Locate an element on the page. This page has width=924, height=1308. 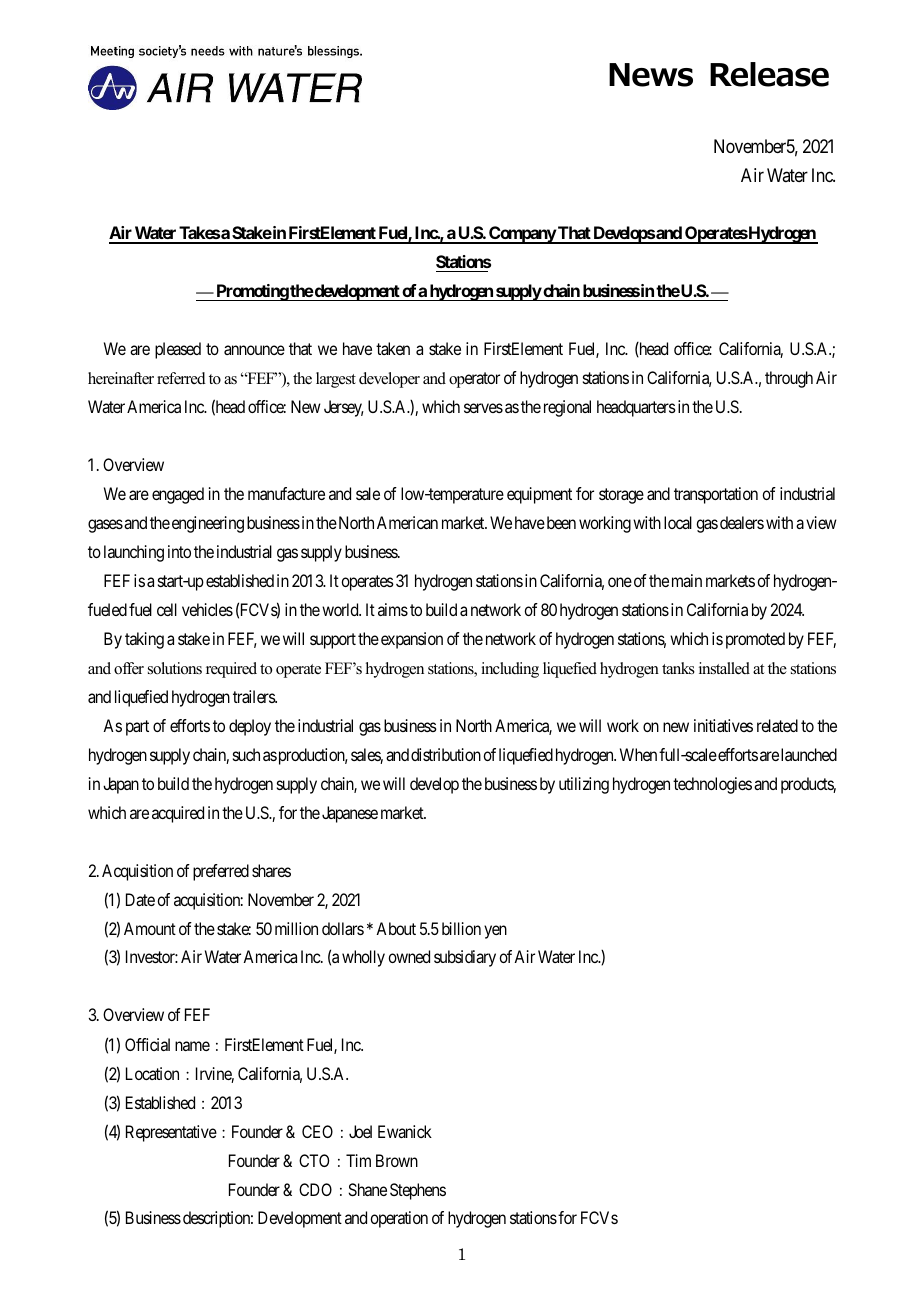
distribution is located at coordinates (446, 754).
